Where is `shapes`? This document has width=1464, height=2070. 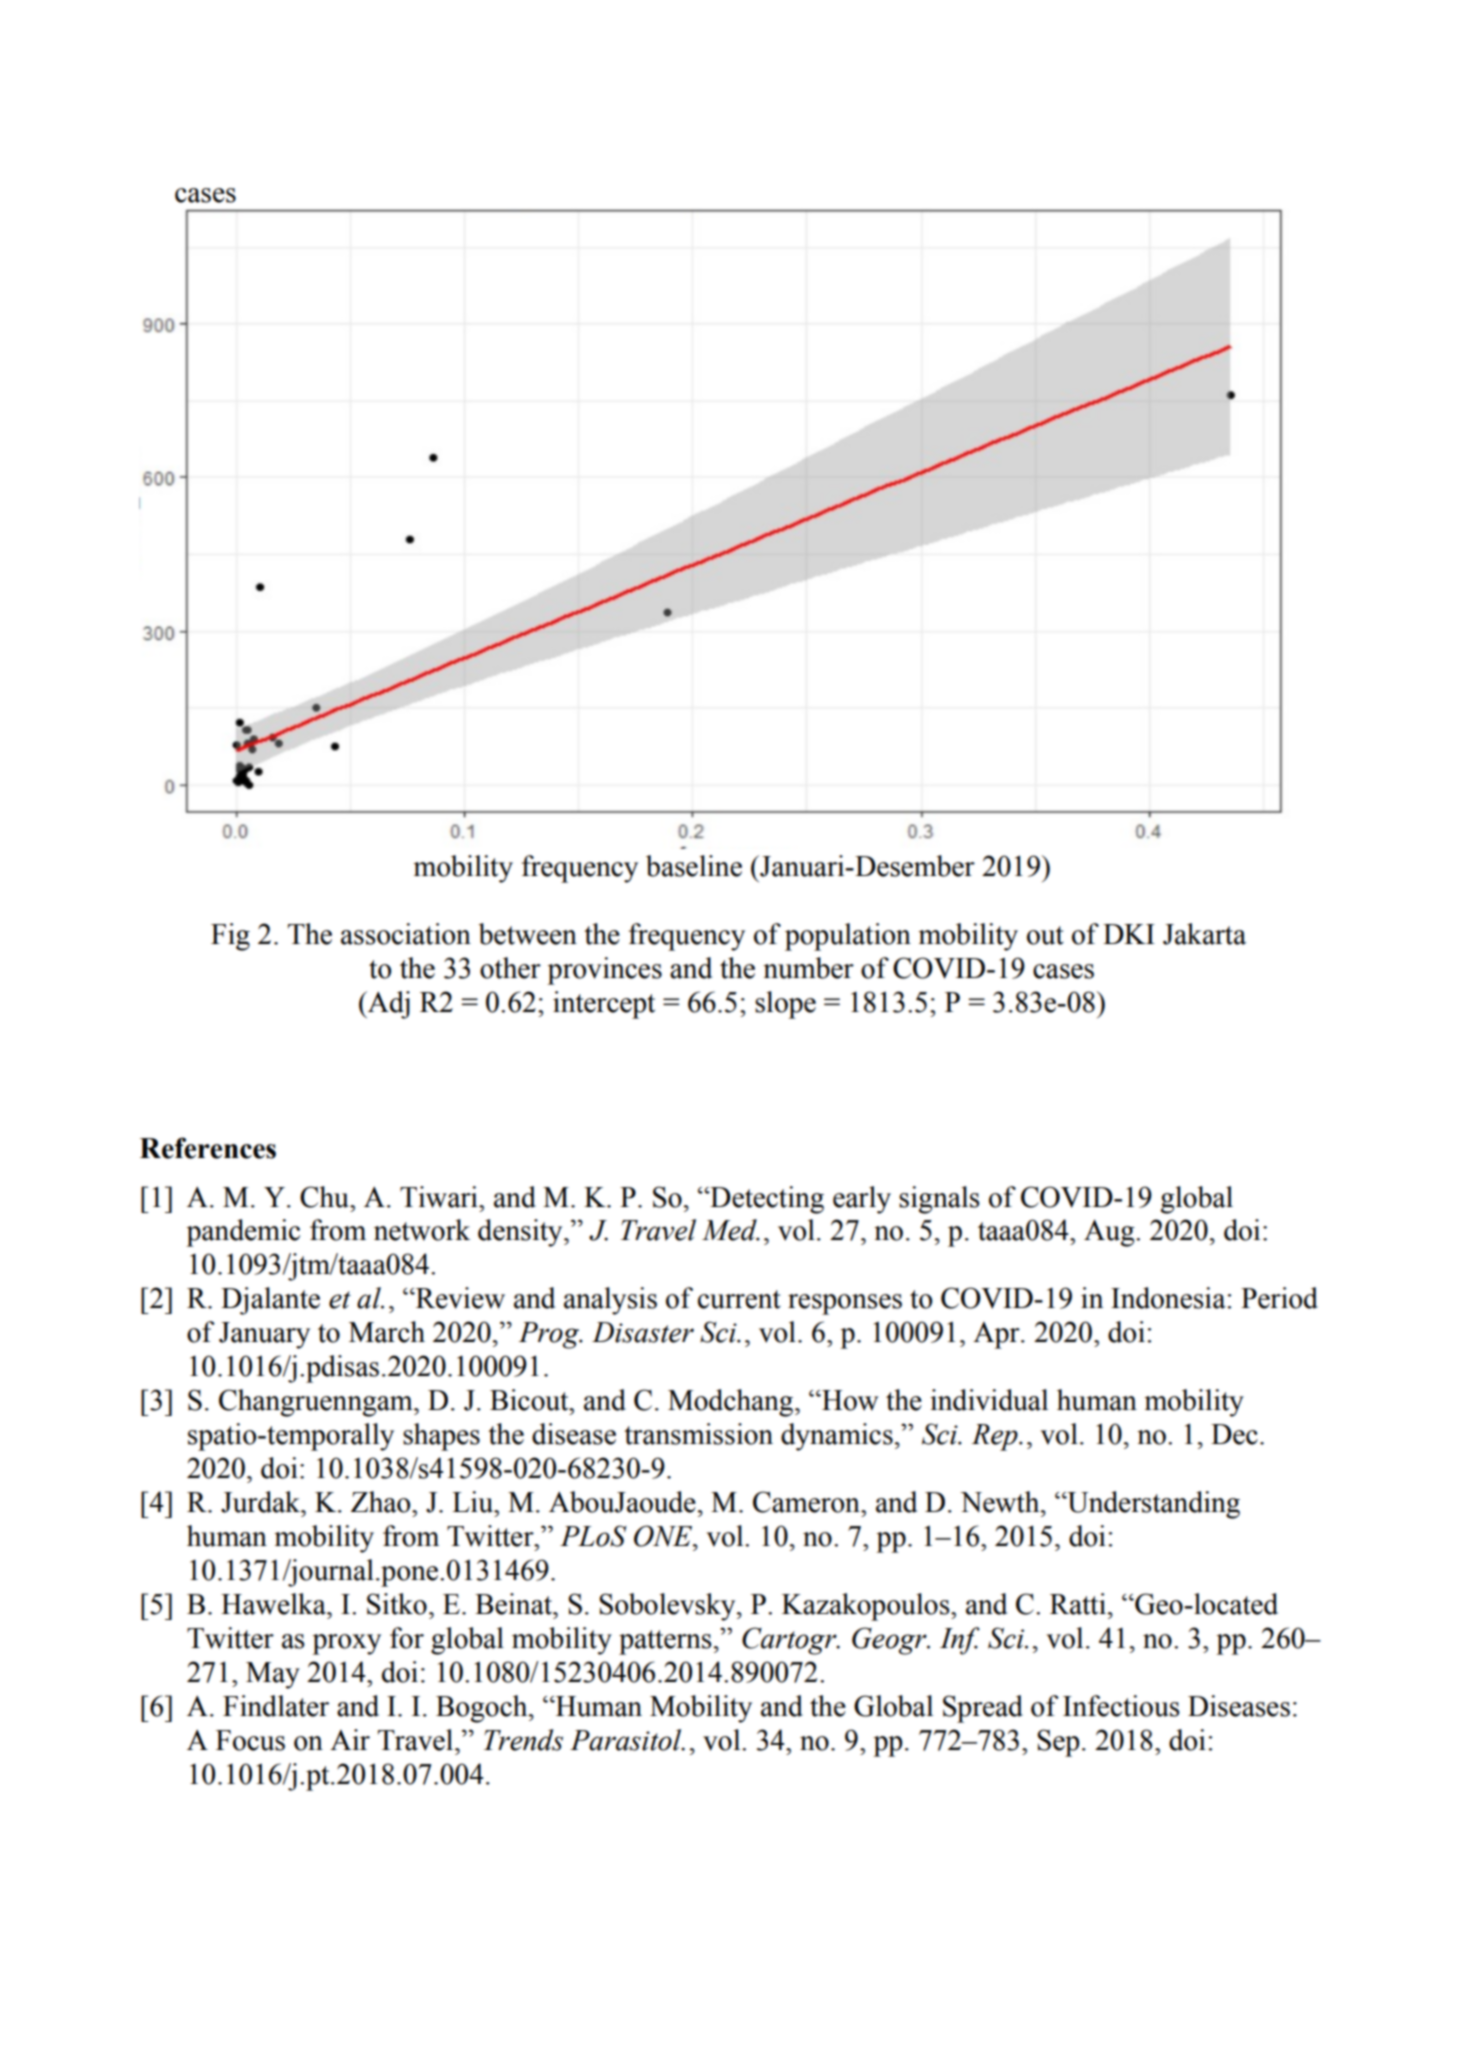
shapes is located at coordinates (441, 1437).
